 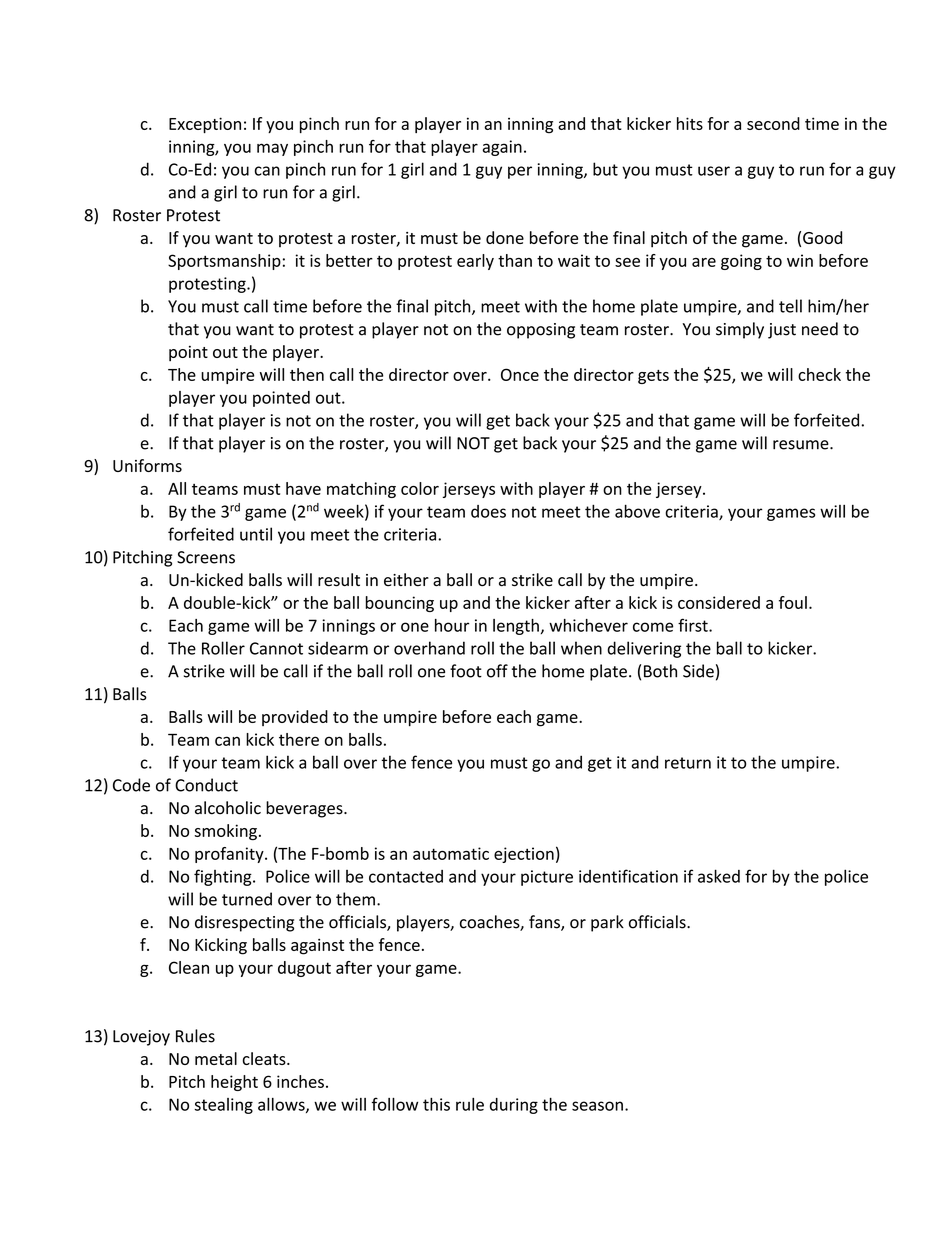 What do you see at coordinates (520, 172) in the image?
I see `per` at bounding box center [520, 172].
